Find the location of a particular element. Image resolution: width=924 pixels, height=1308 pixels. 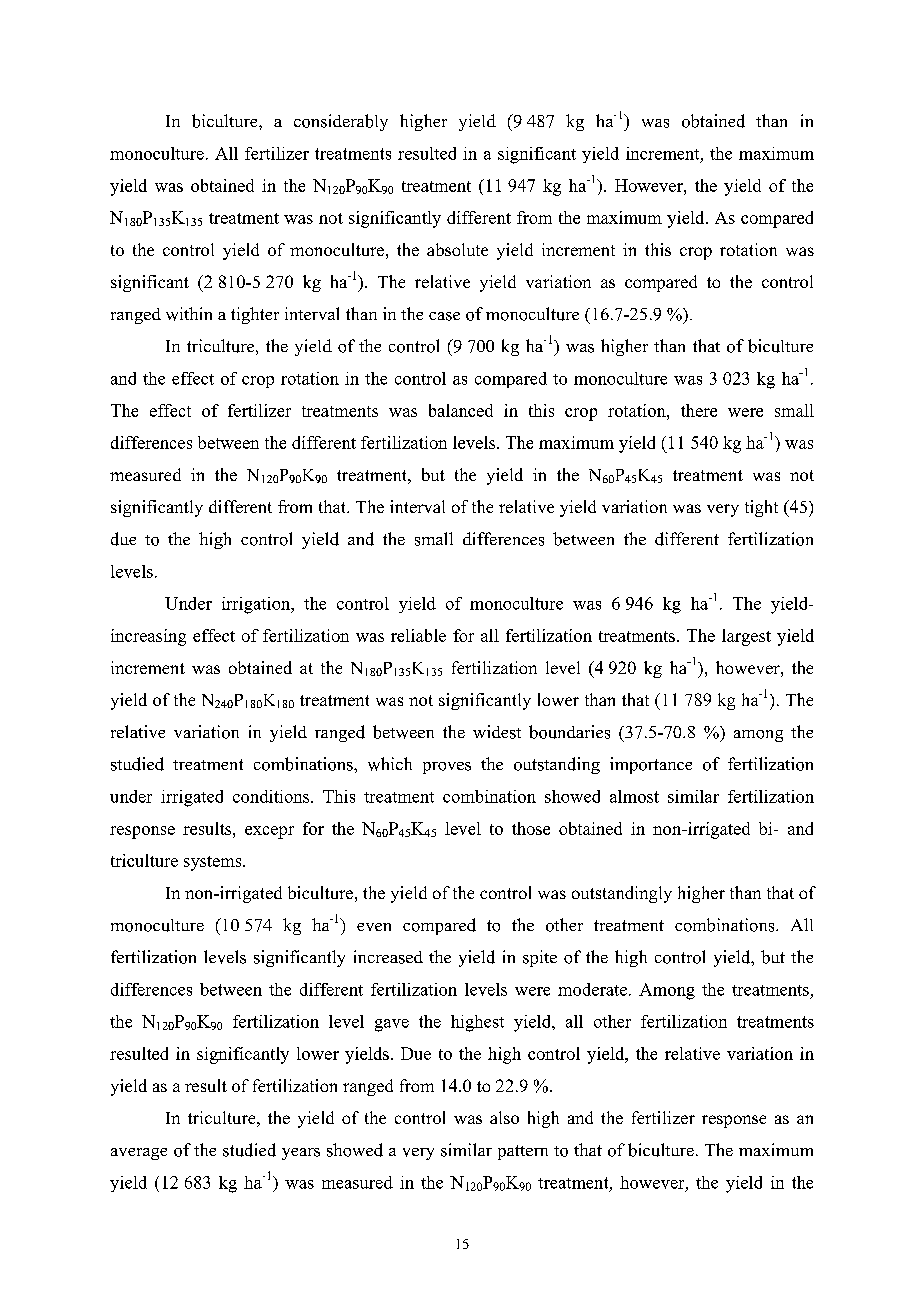

largest is located at coordinates (746, 637).
